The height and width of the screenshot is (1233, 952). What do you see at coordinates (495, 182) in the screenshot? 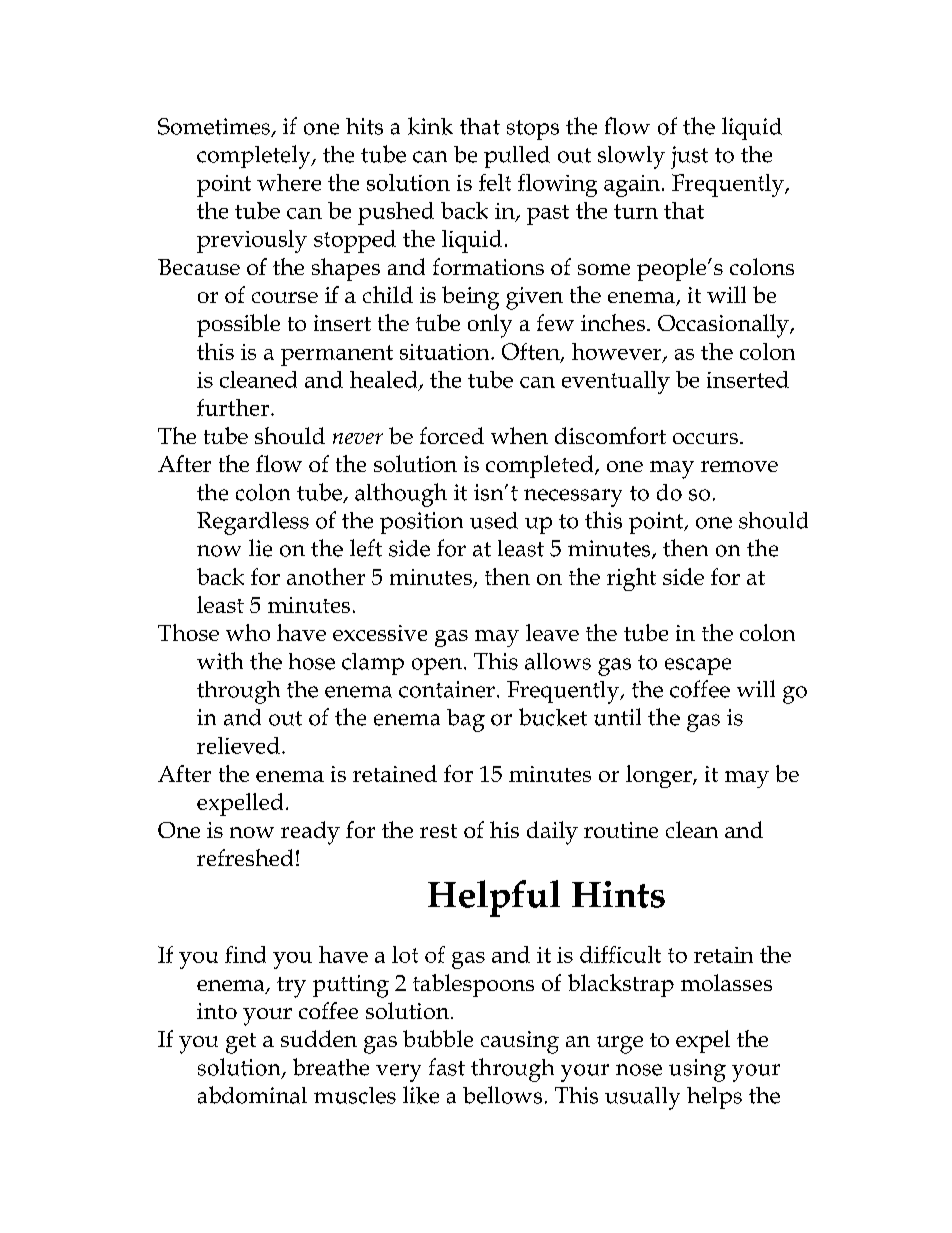
I see `felt` at bounding box center [495, 182].
